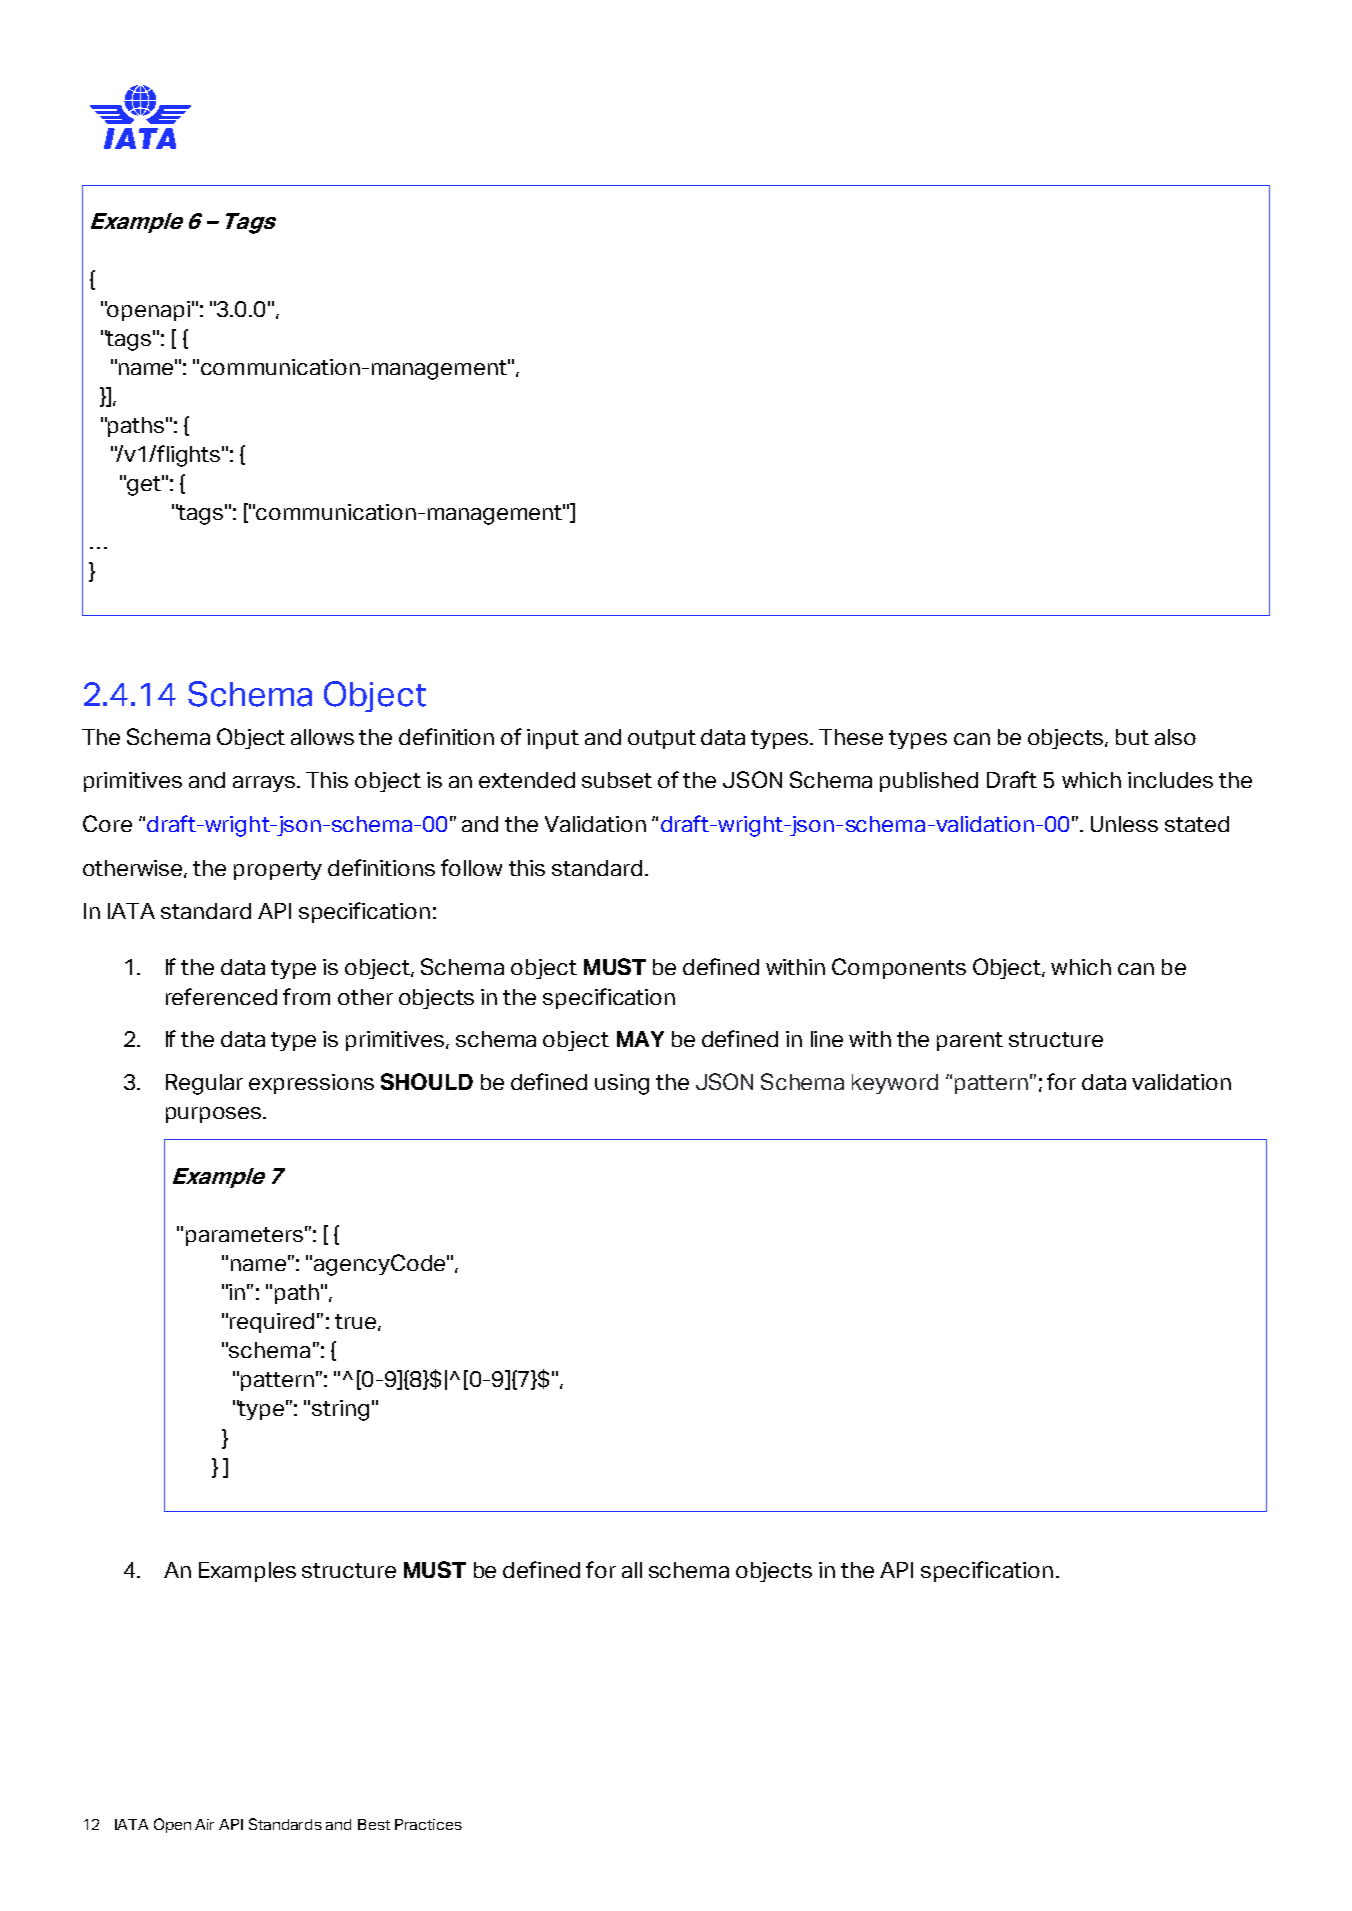  What do you see at coordinates (970, 1041) in the screenshot?
I see `parent` at bounding box center [970, 1041].
